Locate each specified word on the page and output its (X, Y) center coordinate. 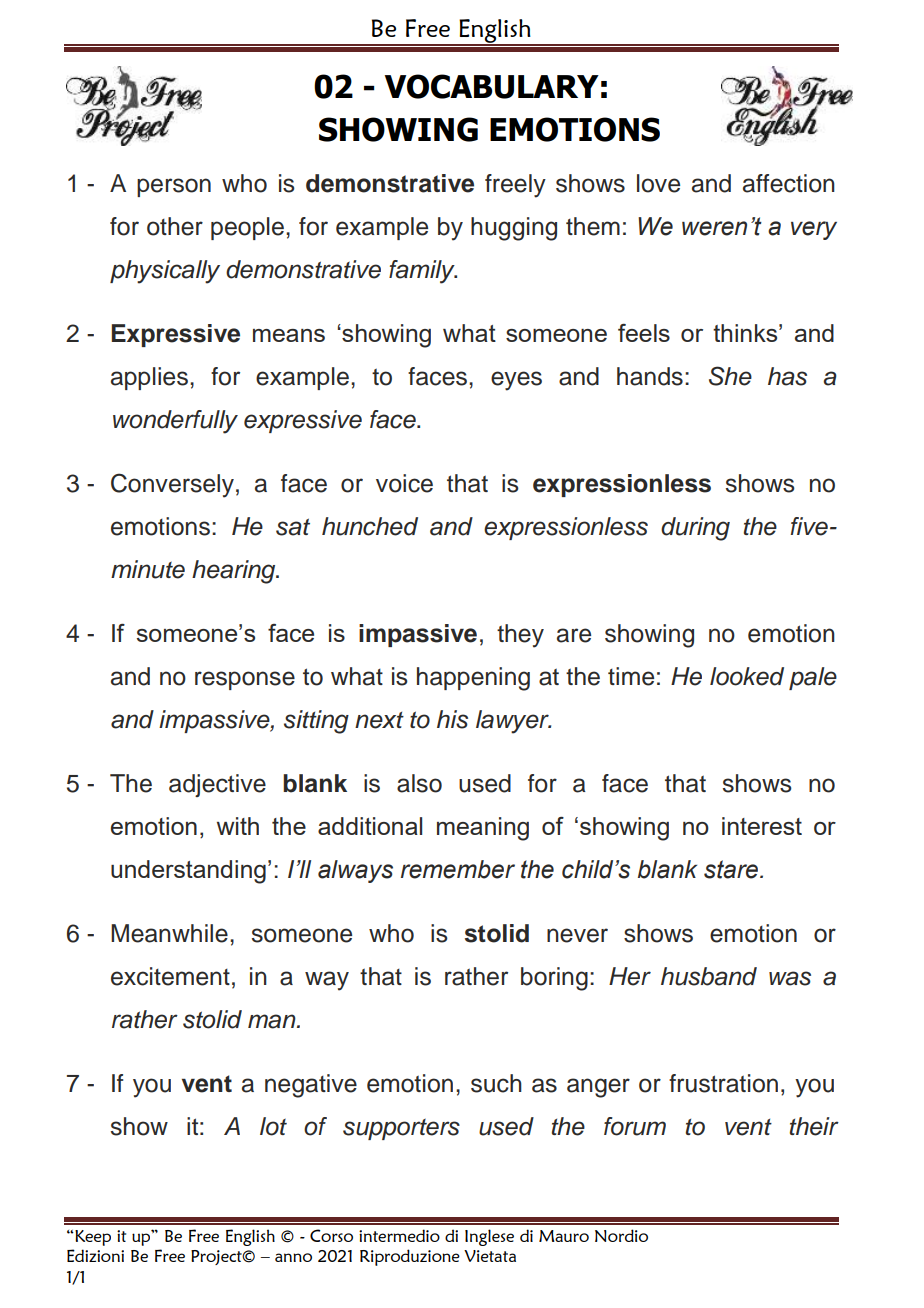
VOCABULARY (492, 86)
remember (458, 869)
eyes (516, 381)
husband (709, 976)
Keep (92, 1238)
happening (473, 679)
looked (747, 676)
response (245, 680)
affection (789, 183)
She (730, 376)
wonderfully (175, 422)
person (174, 187)
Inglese (489, 1237)
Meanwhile (169, 933)
